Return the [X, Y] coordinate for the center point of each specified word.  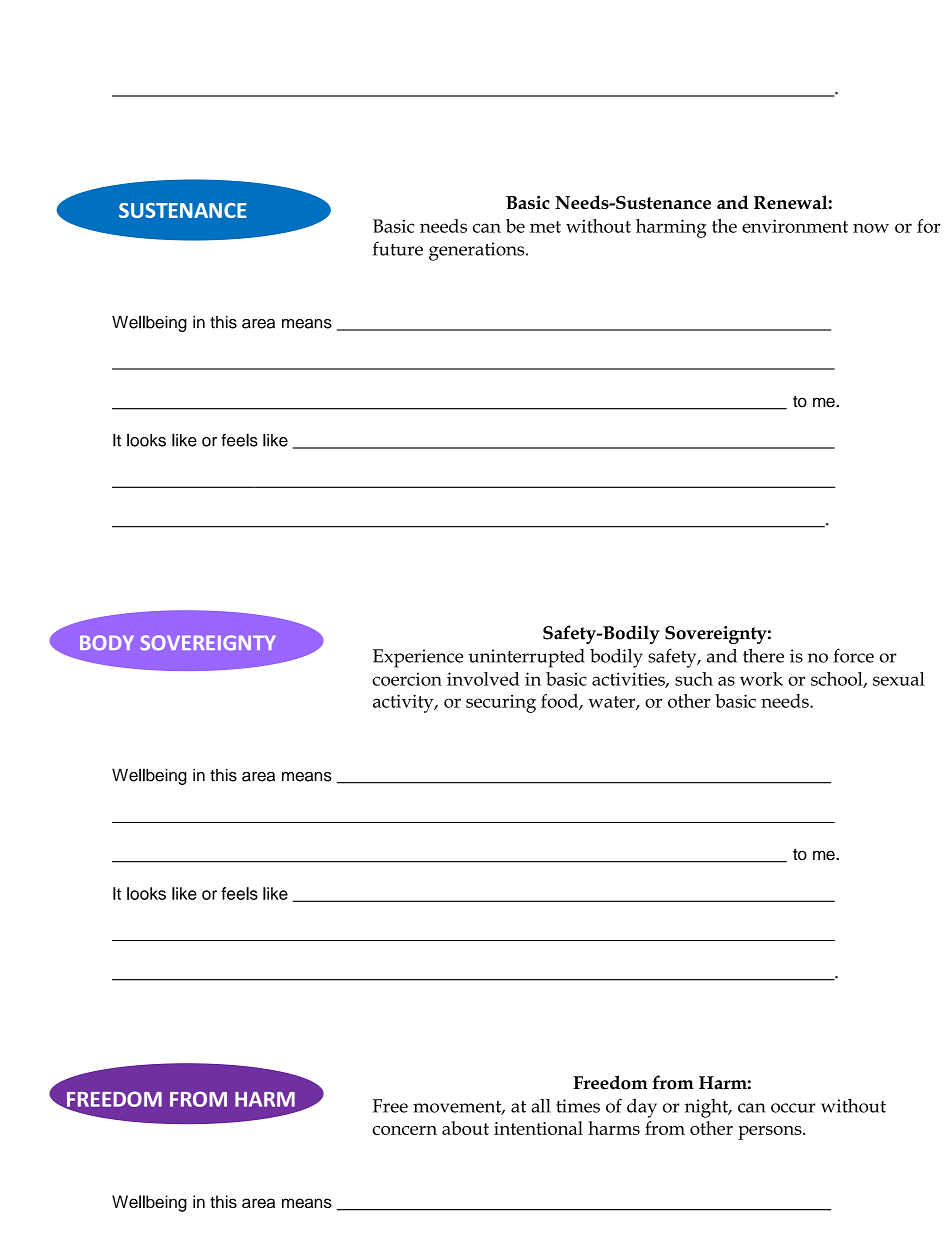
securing [501, 703]
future [398, 248]
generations [478, 251]
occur [793, 1108]
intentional [538, 1128]
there [763, 655]
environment [795, 226]
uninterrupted [527, 658]
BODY [107, 642]
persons [771, 1133]
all [541, 1106]
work [761, 679]
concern [404, 1130]
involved [483, 679]
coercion [407, 679]
